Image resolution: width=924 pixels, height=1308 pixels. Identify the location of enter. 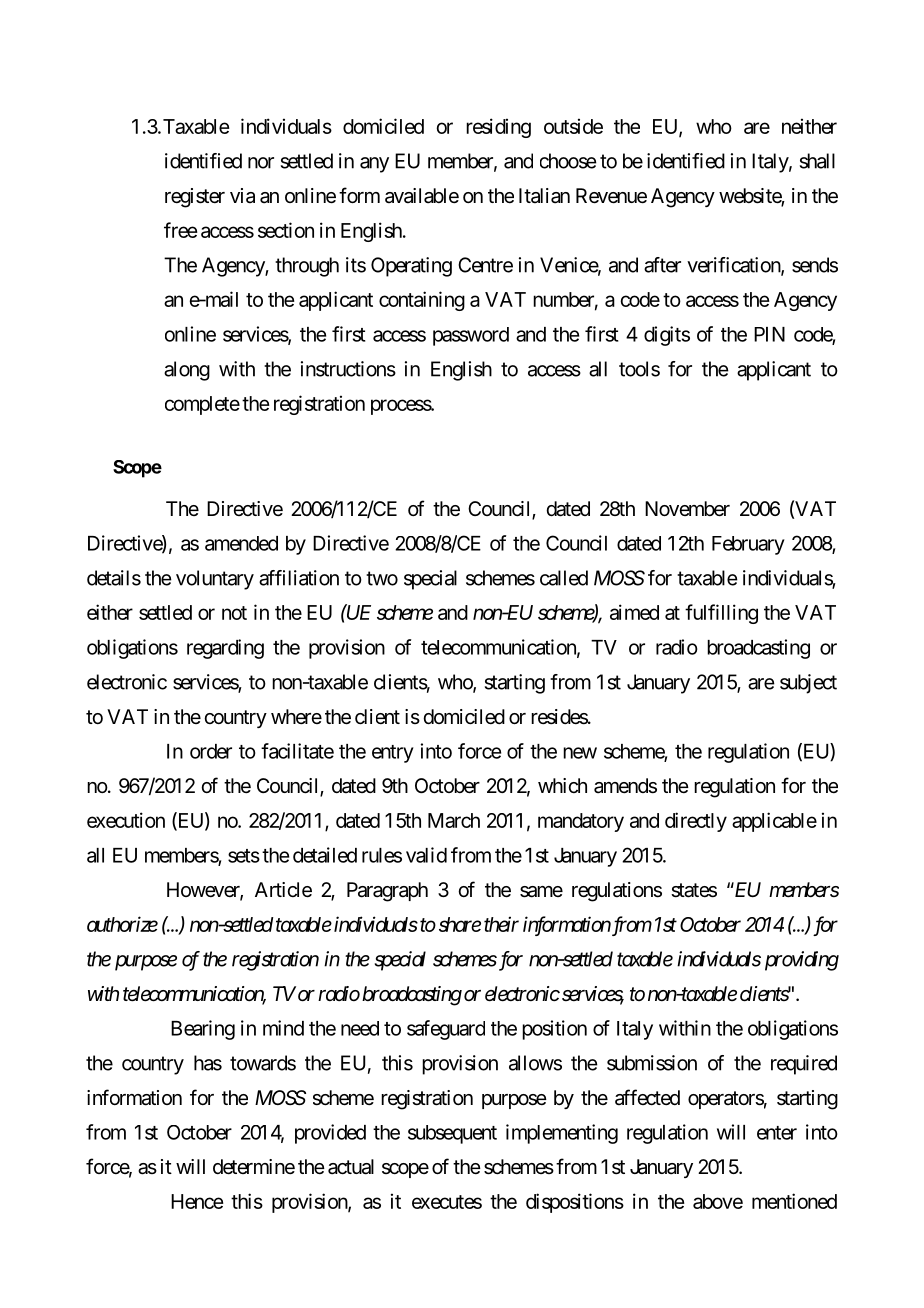
(777, 1133).
